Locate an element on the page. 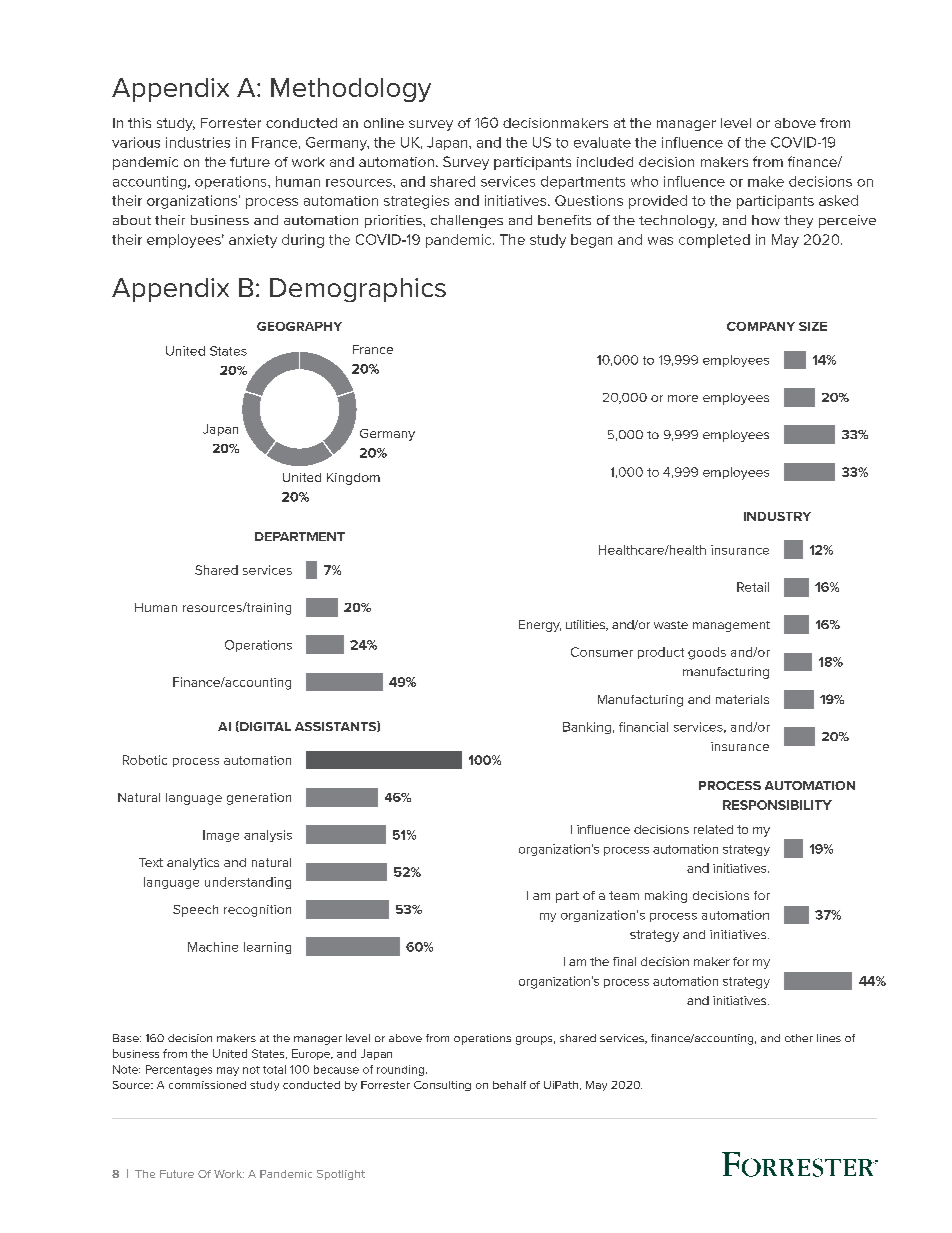 This image has height=1233, width=952. management is located at coordinates (731, 626).
